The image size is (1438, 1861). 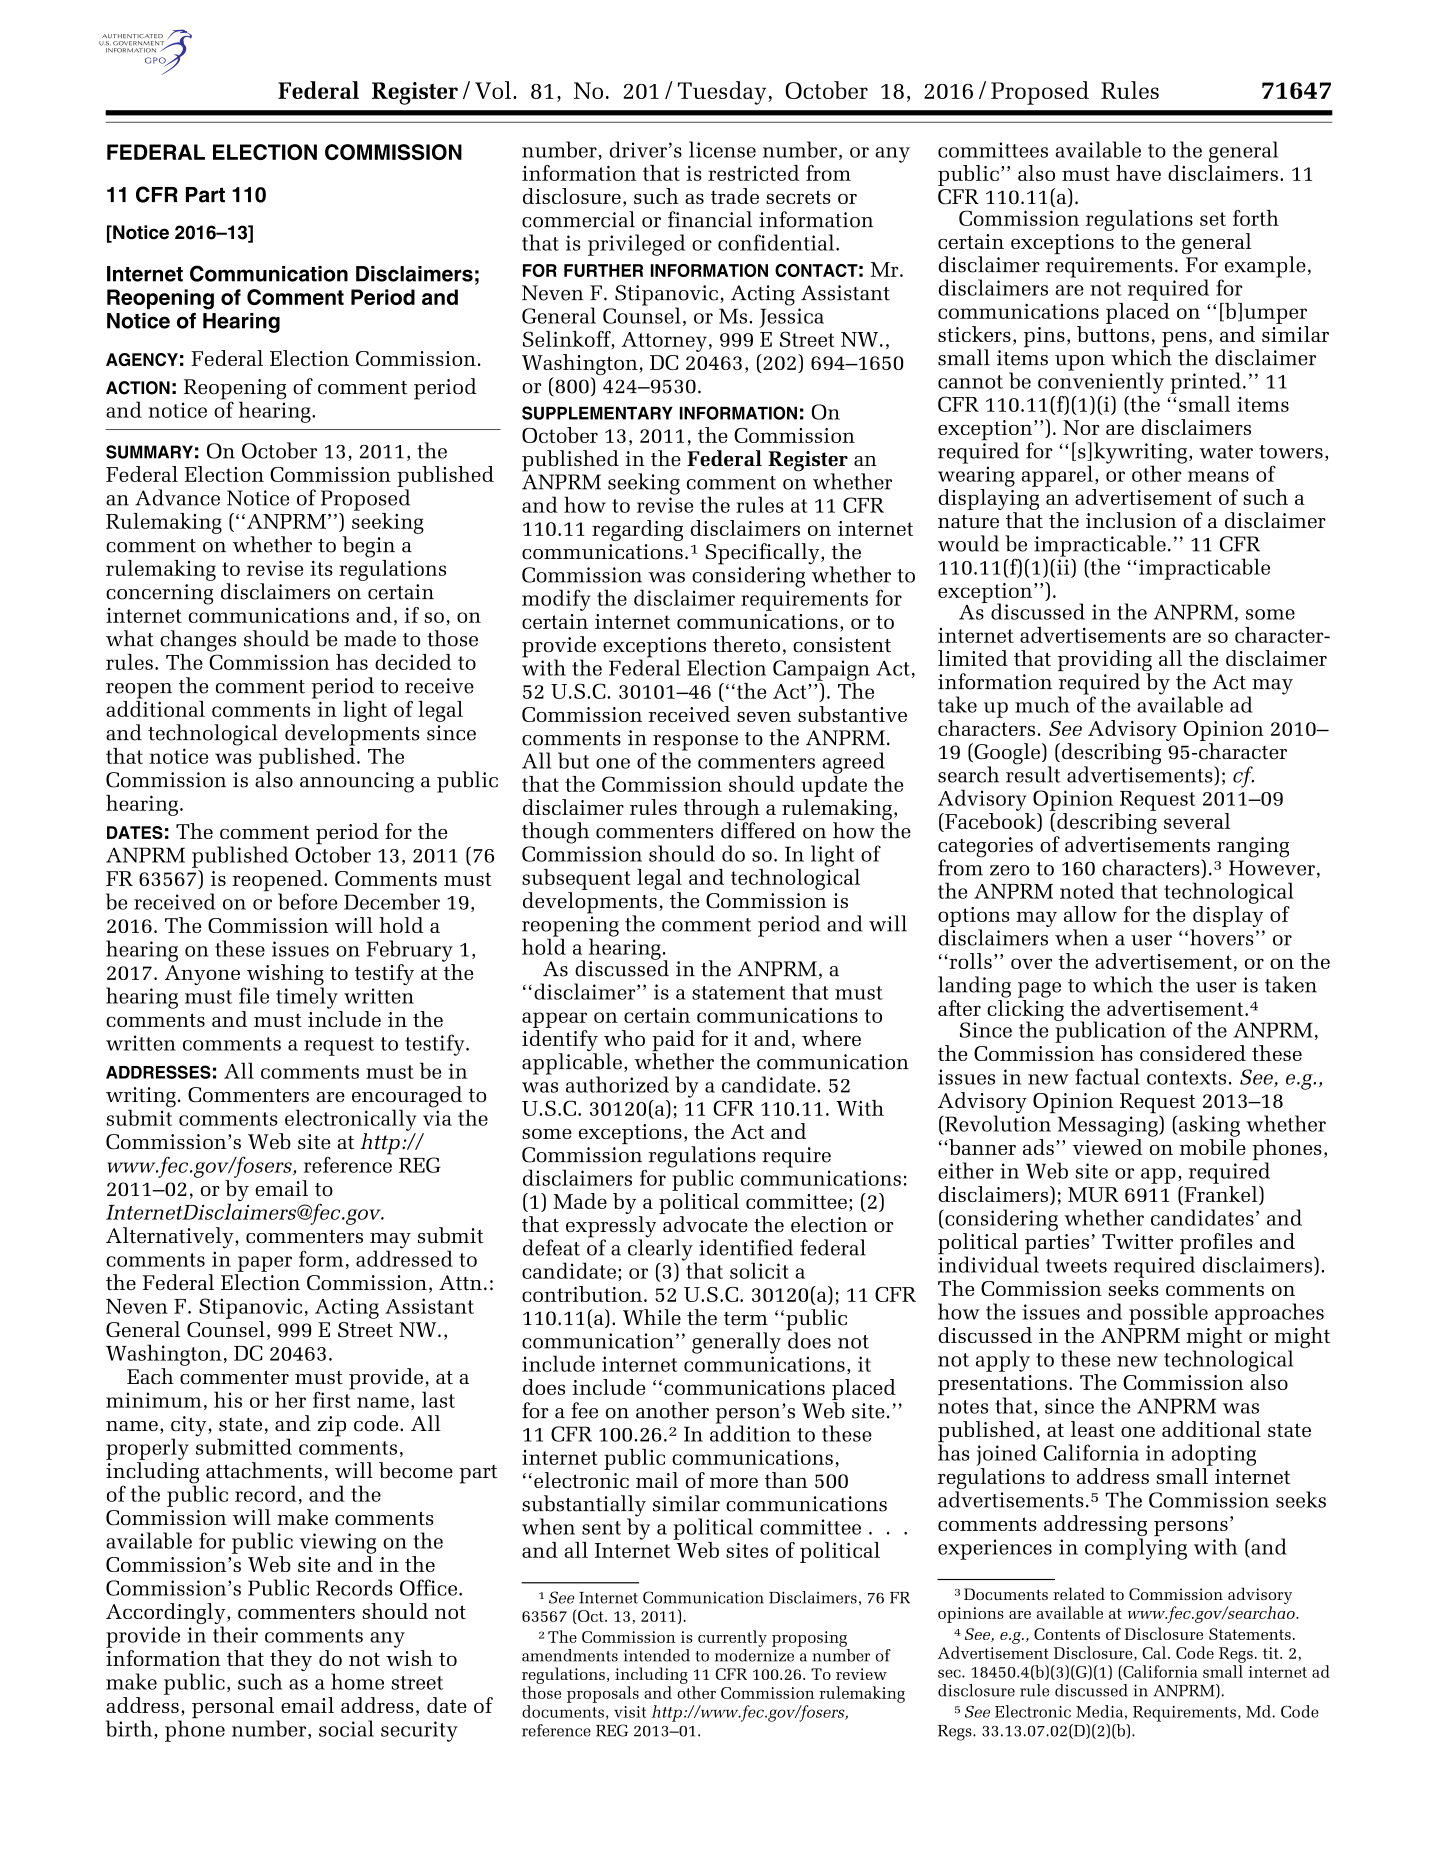 I want to click on license, so click(x=722, y=149).
